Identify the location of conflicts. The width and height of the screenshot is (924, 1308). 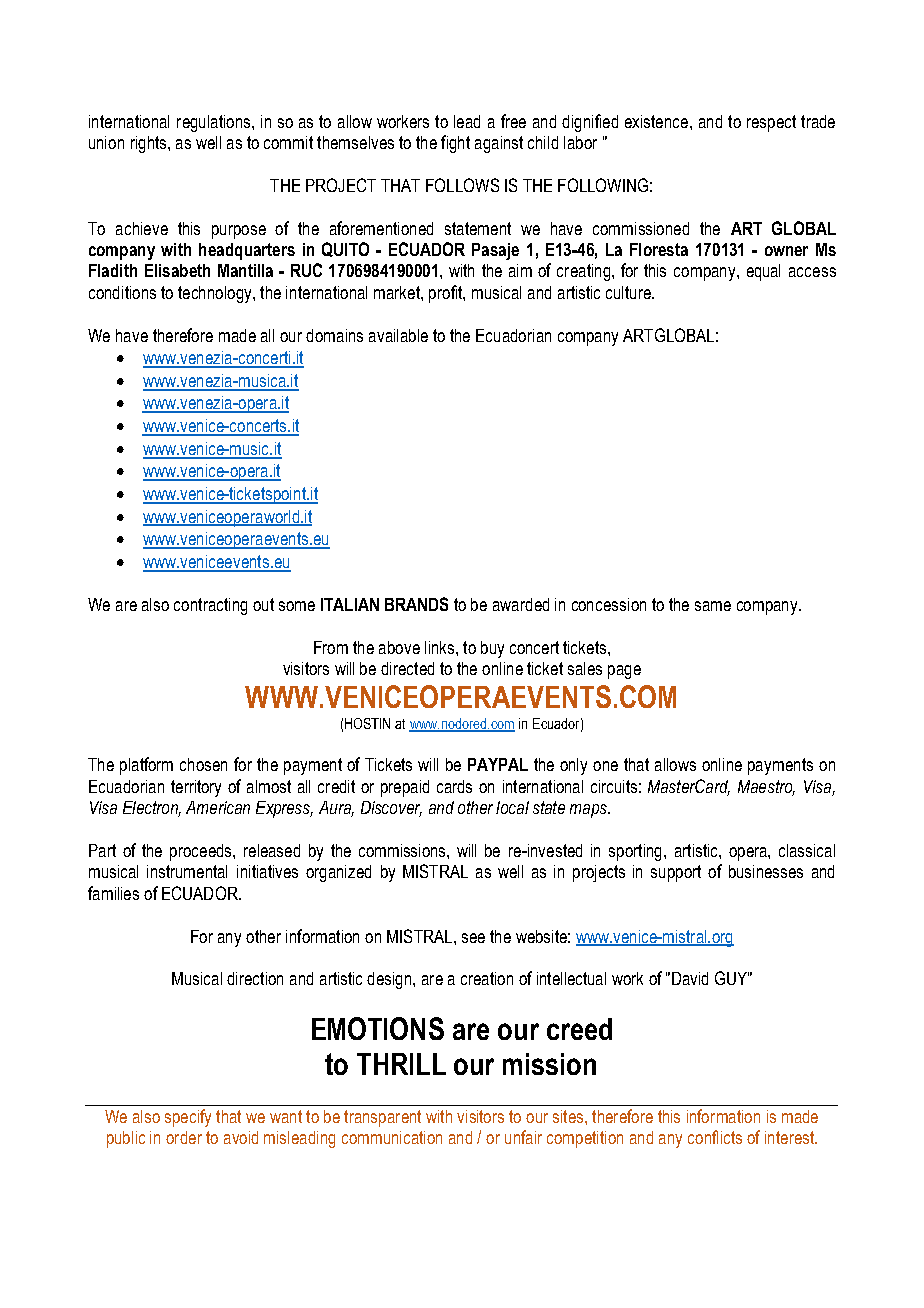
(715, 1137).
